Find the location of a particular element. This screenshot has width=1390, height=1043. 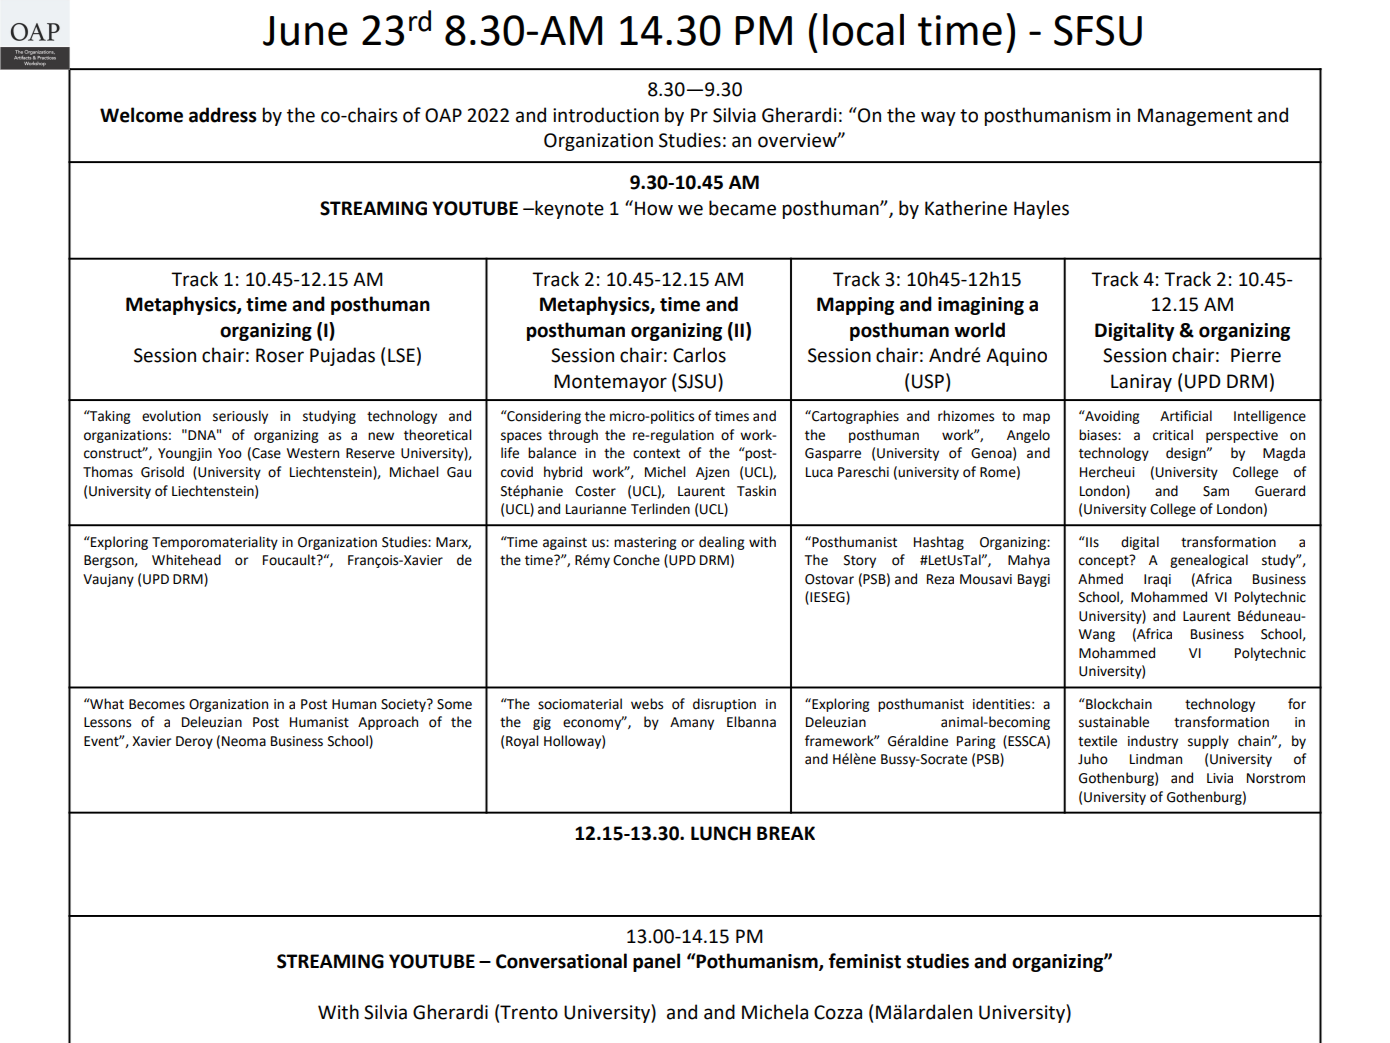

Sam is located at coordinates (1216, 491).
